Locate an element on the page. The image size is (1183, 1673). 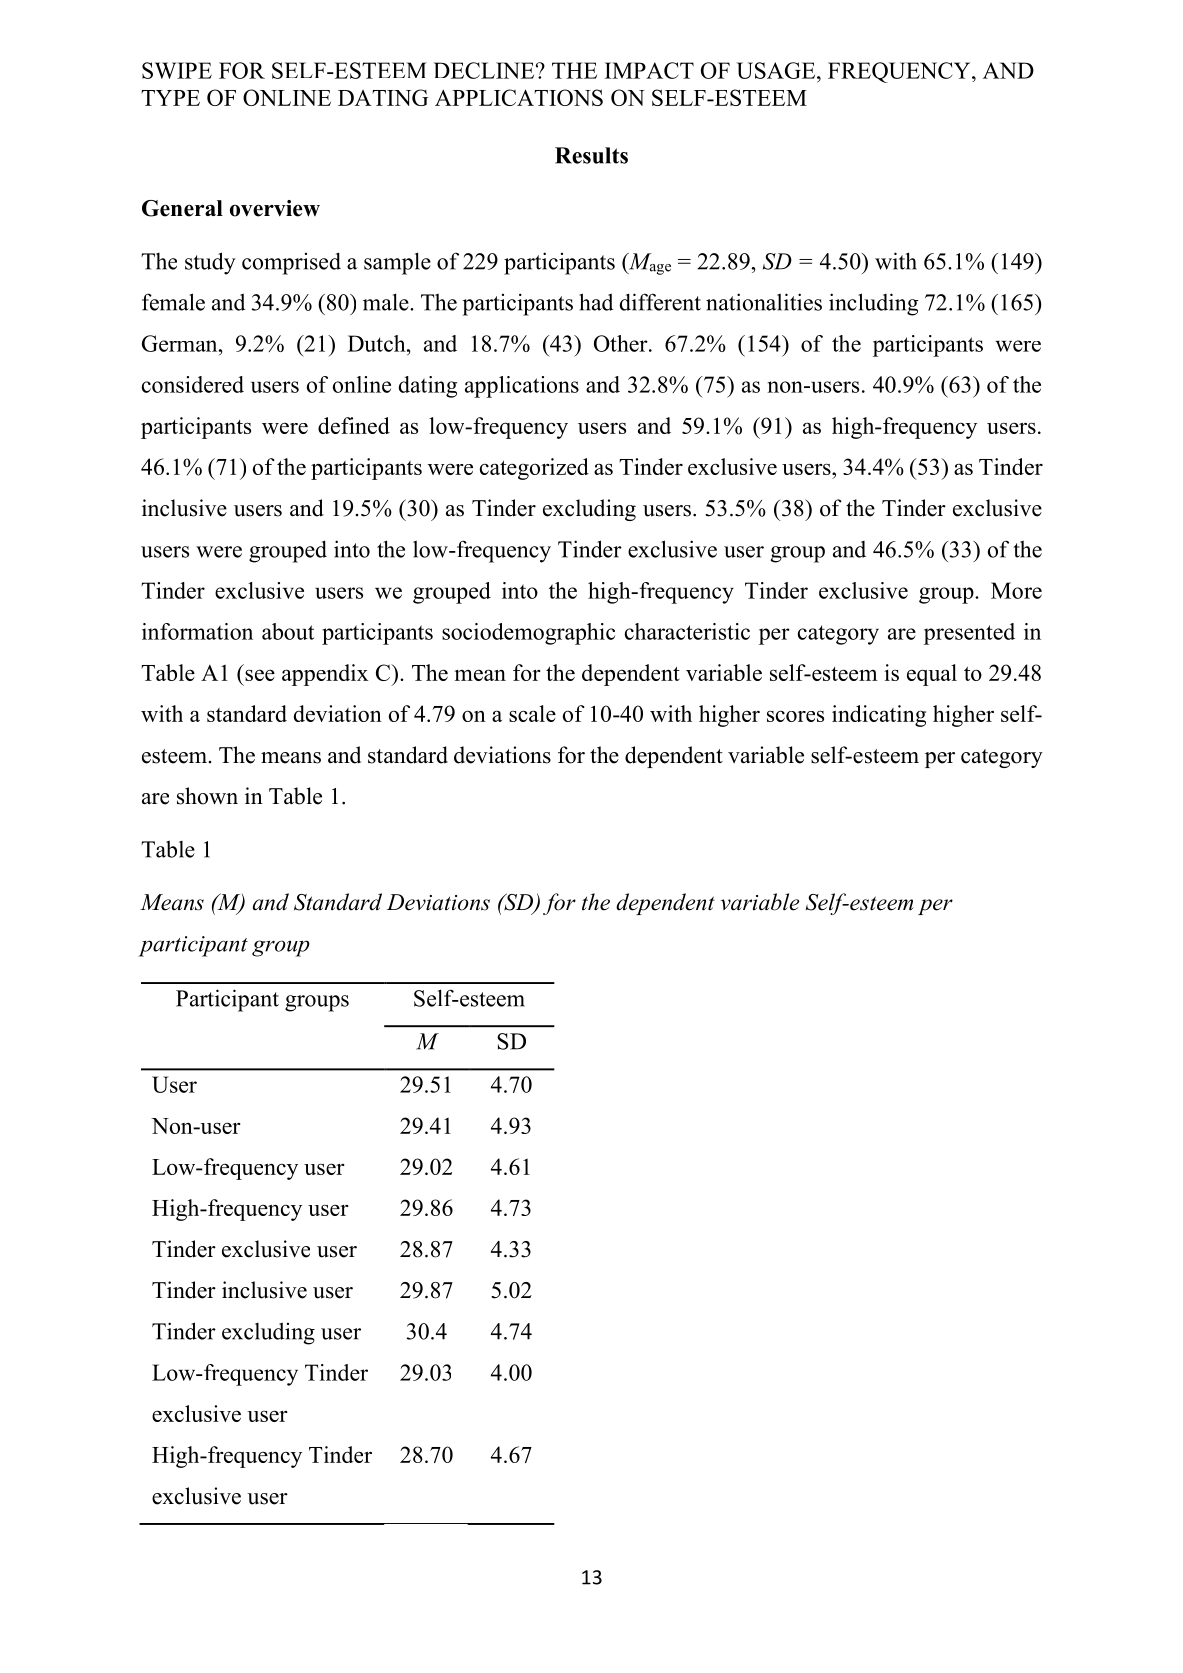
IMPACT is located at coordinates (649, 70).
